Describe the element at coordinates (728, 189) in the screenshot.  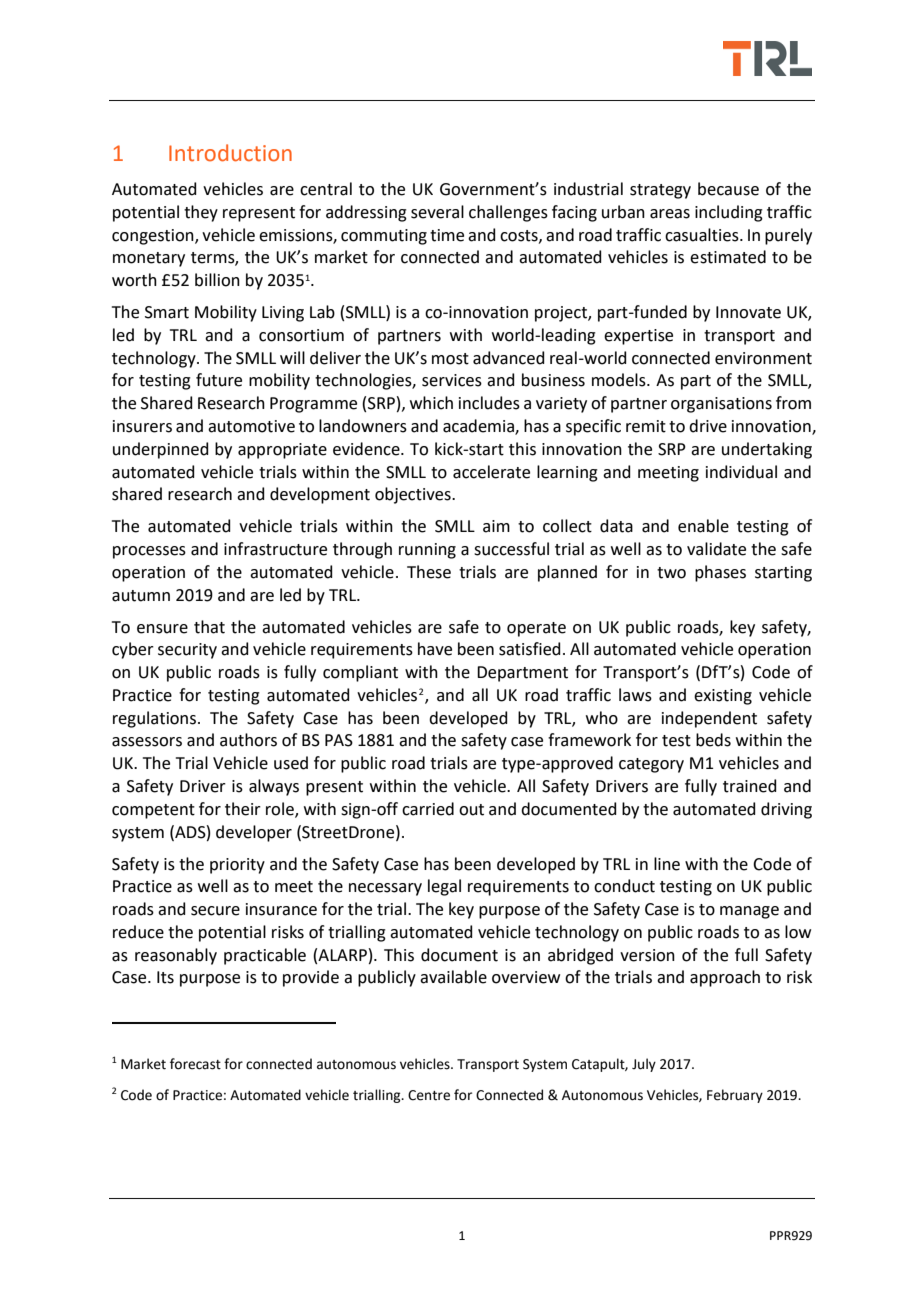
I see `because` at that location.
